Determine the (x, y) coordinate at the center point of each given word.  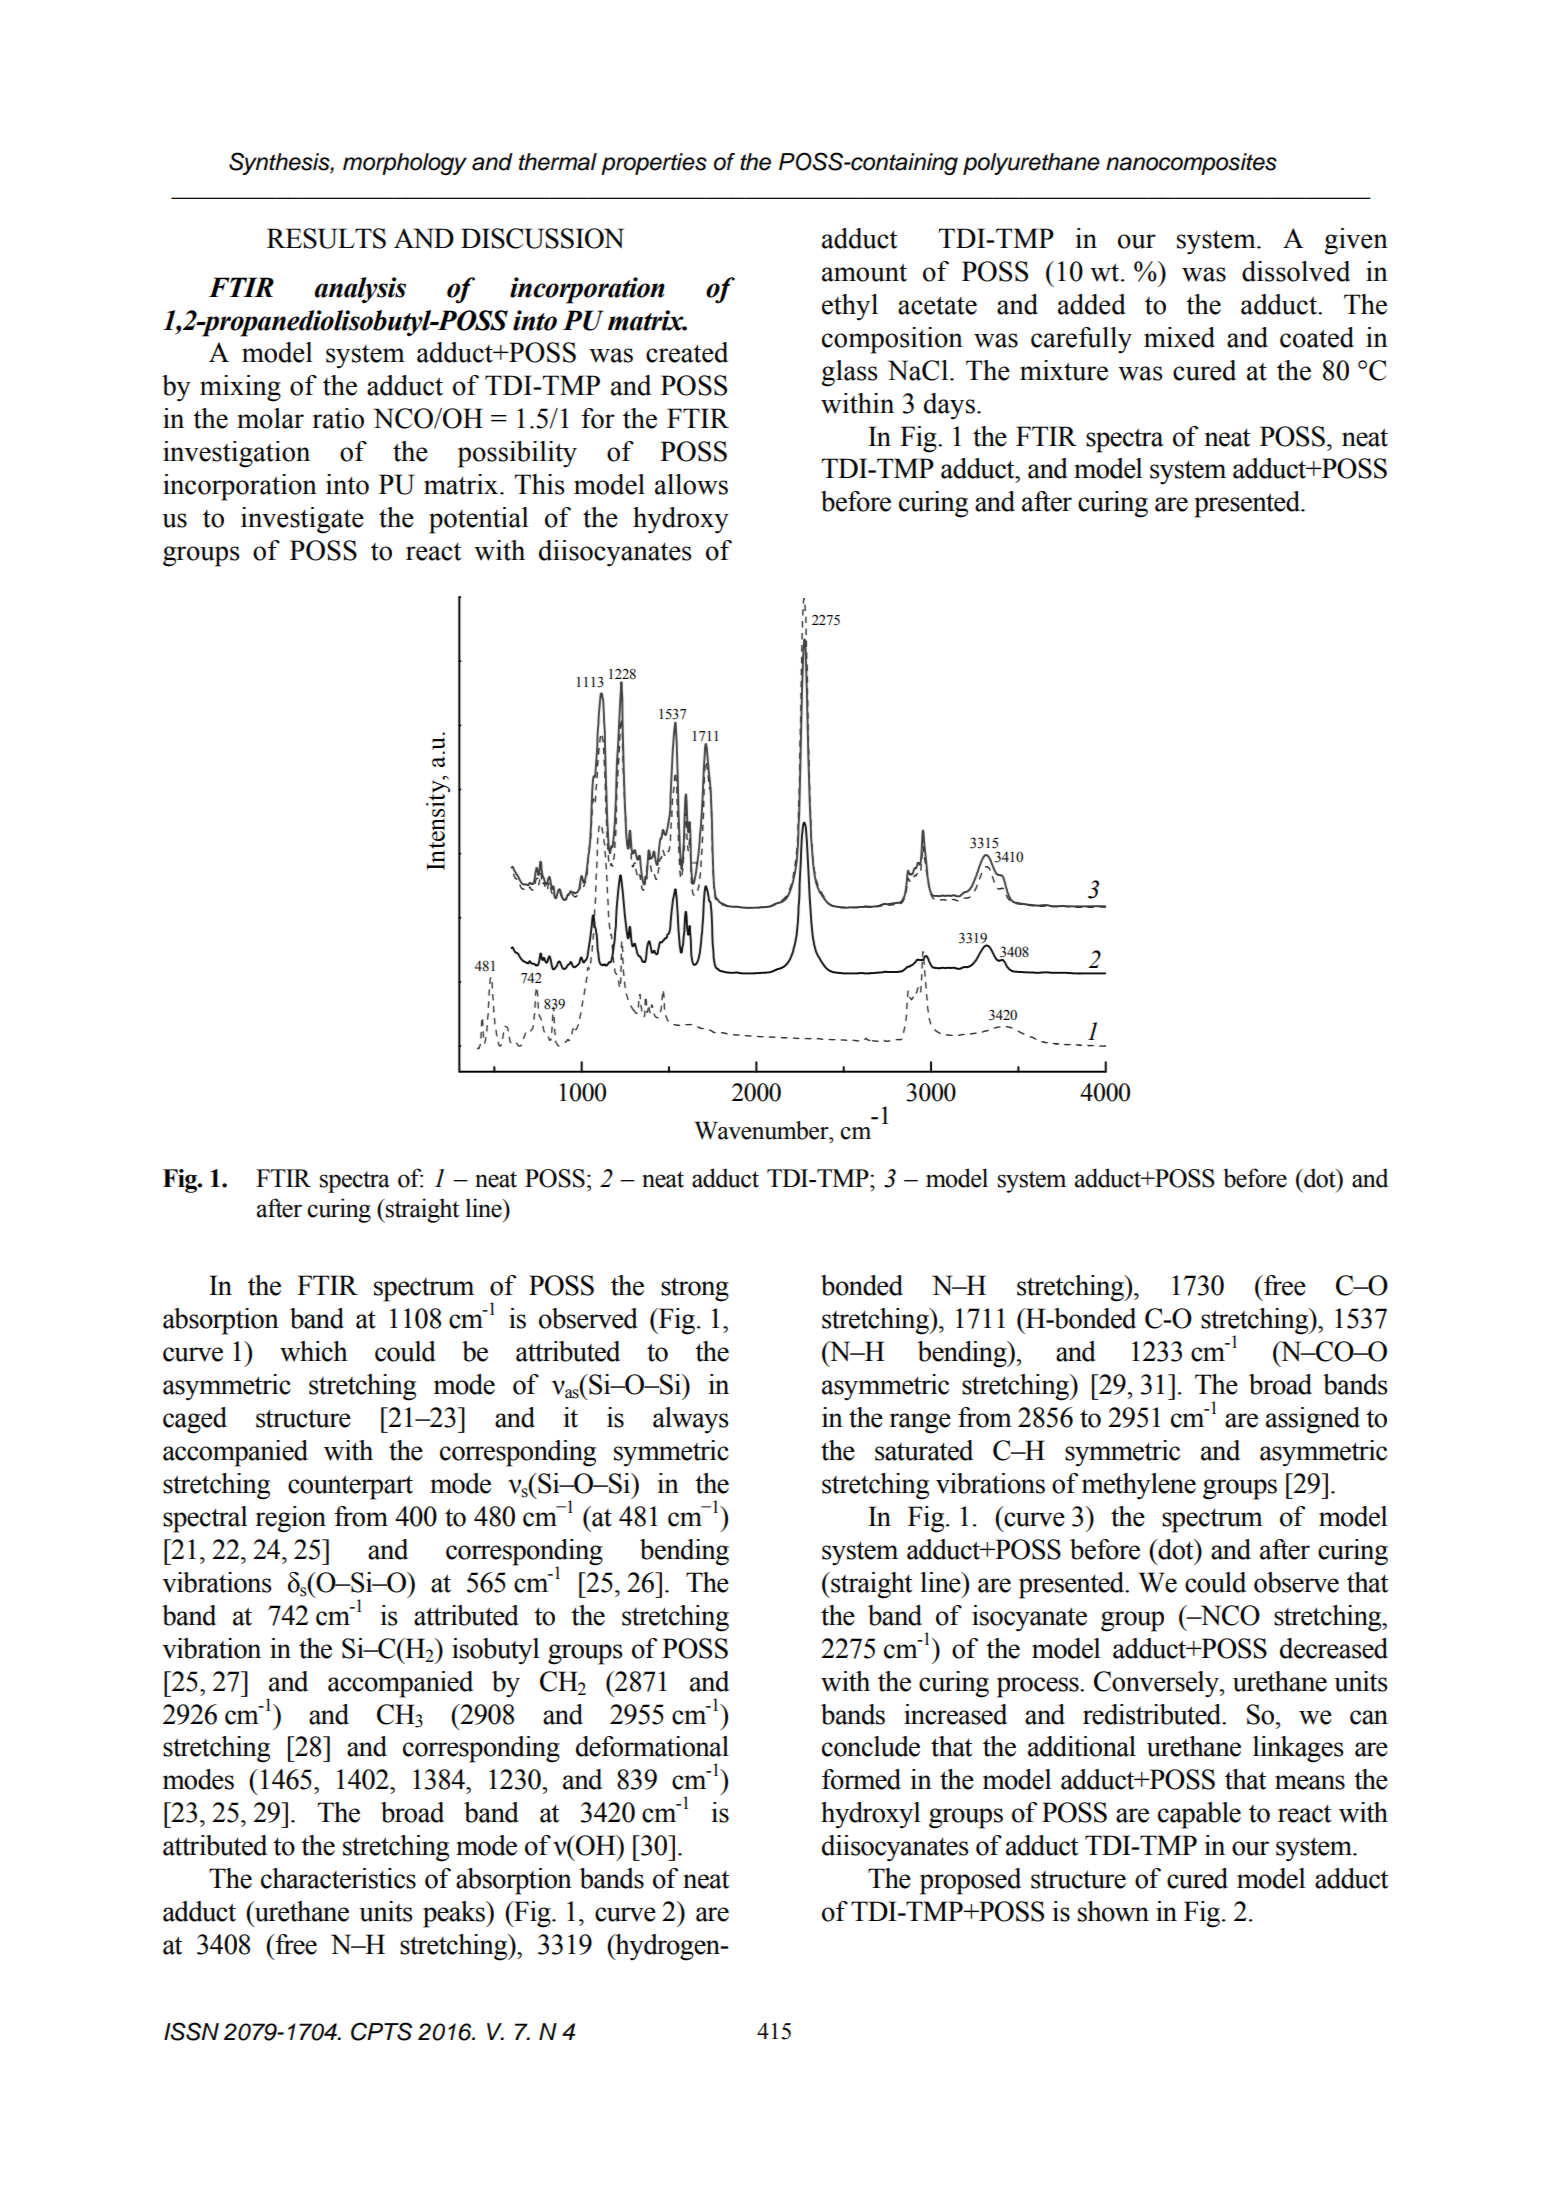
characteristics (338, 1878)
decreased (1334, 1648)
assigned (1313, 1420)
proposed (970, 1881)
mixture (1064, 370)
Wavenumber (762, 1130)
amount (864, 272)
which (314, 1351)
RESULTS (326, 238)
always (691, 1420)
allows (691, 484)
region (291, 1519)
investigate (302, 520)
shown (1113, 1911)
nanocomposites (1191, 164)
